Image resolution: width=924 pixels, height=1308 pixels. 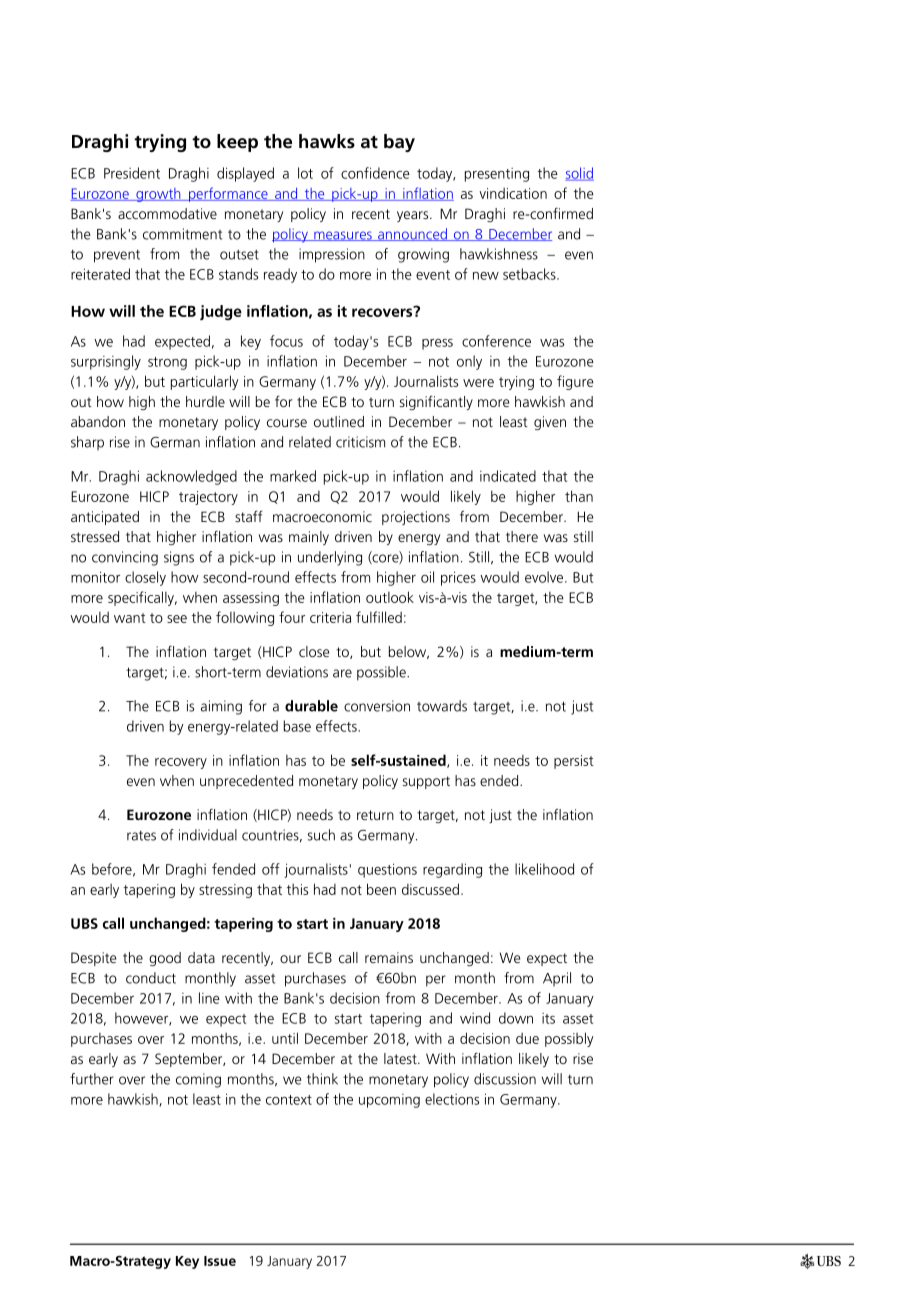 What do you see at coordinates (132, 173) in the image?
I see `President` at bounding box center [132, 173].
